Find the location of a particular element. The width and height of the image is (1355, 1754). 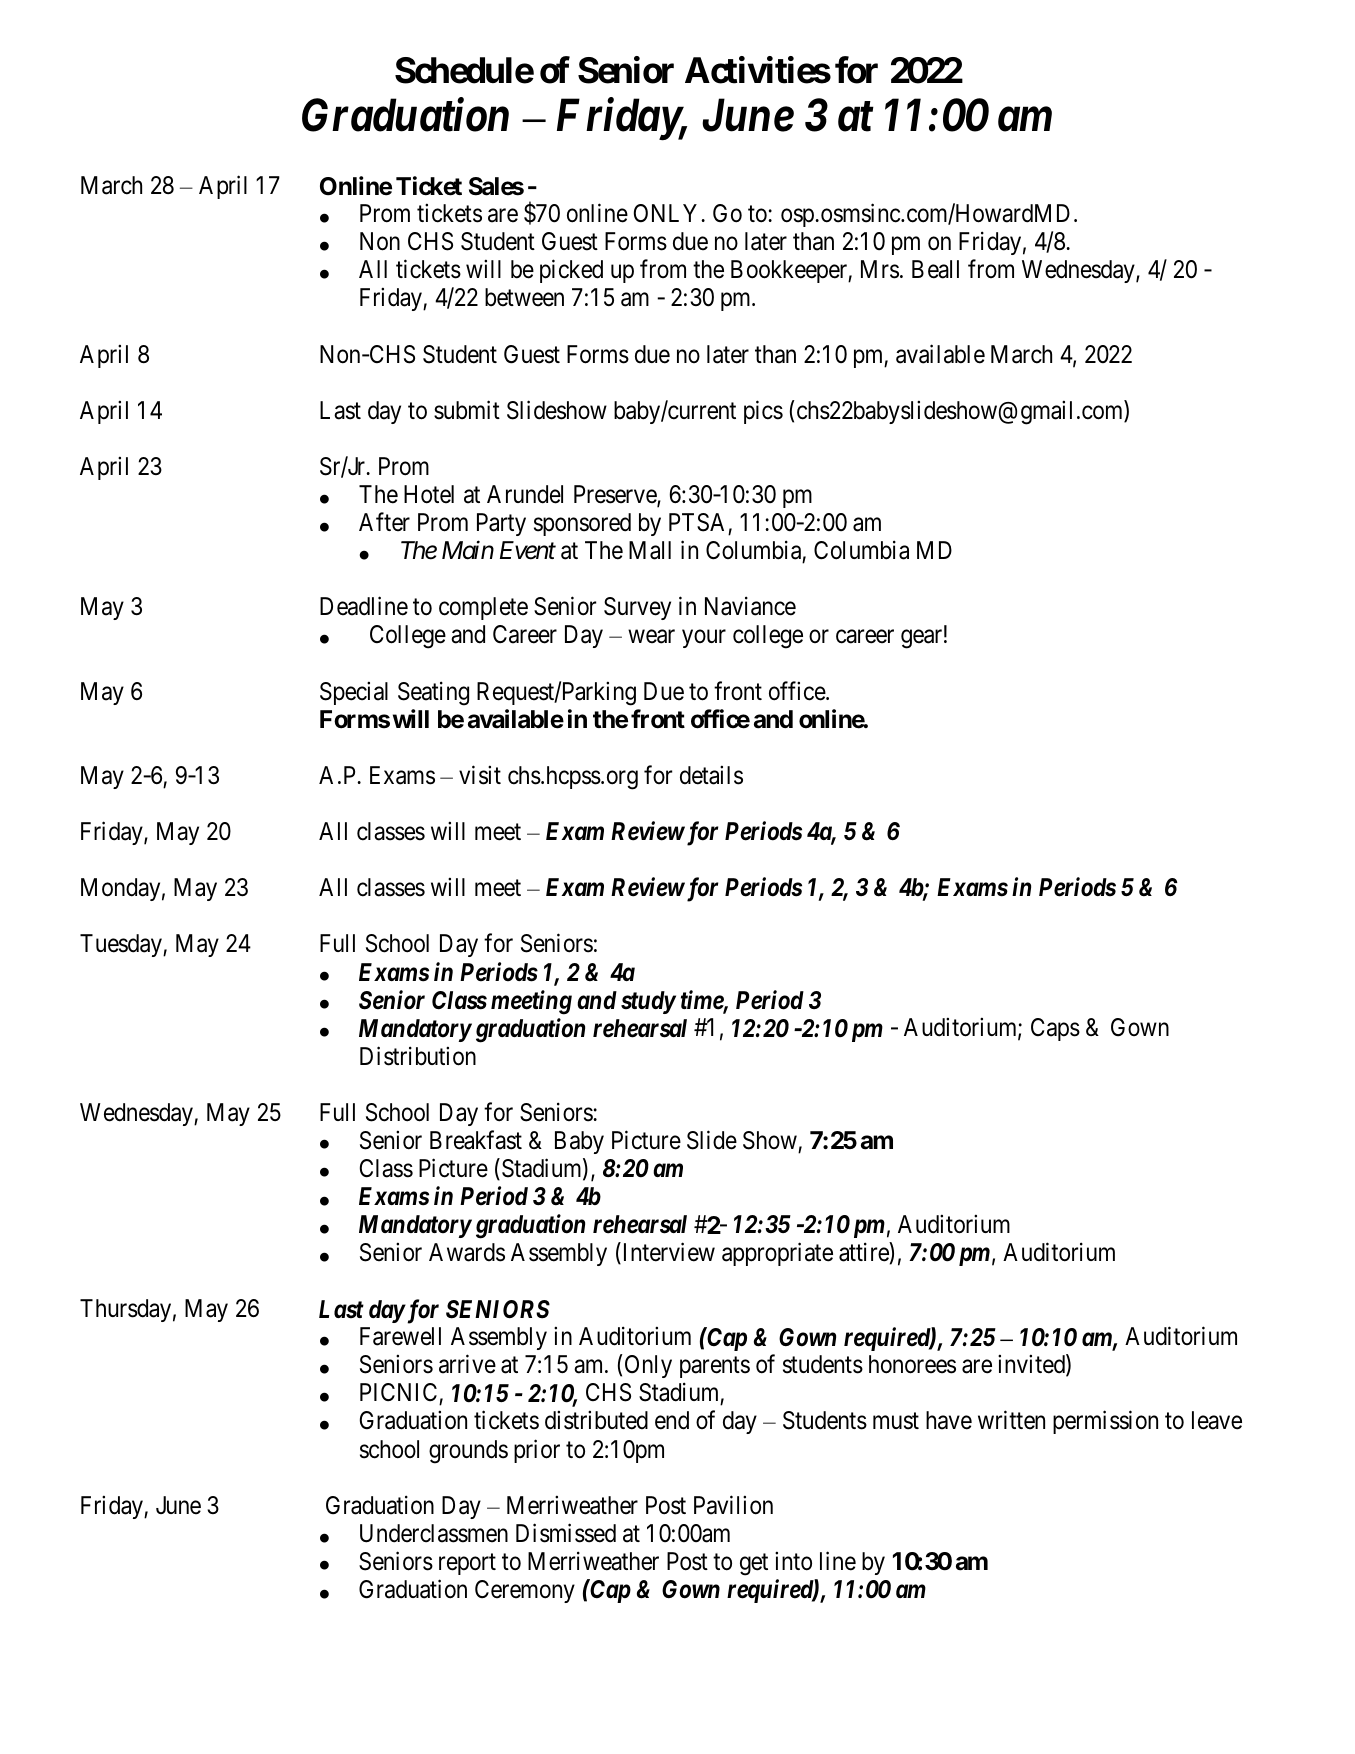

Mall is located at coordinates (650, 550).
